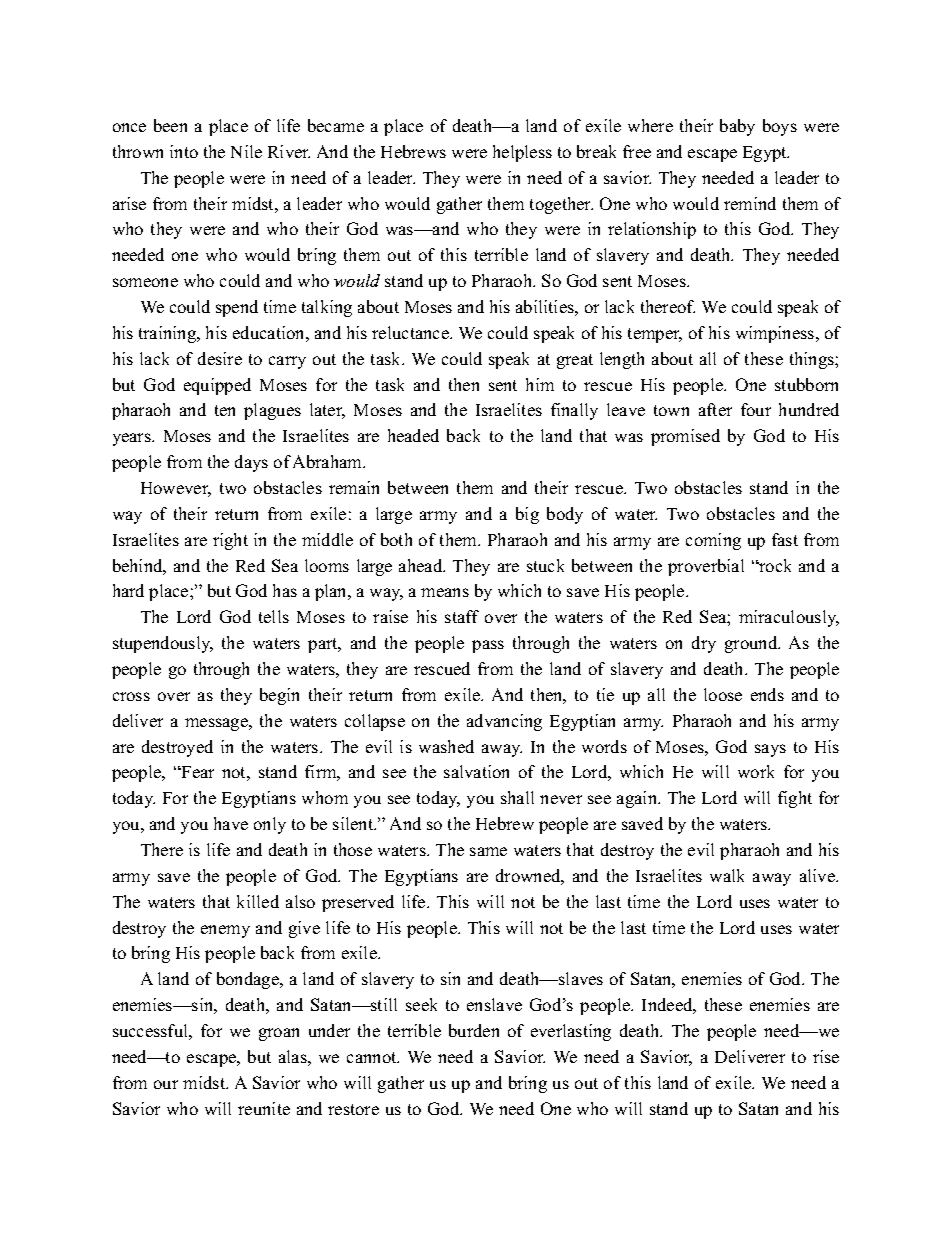 The width and height of the page is (952, 1233). I want to click on baby, so click(737, 127).
